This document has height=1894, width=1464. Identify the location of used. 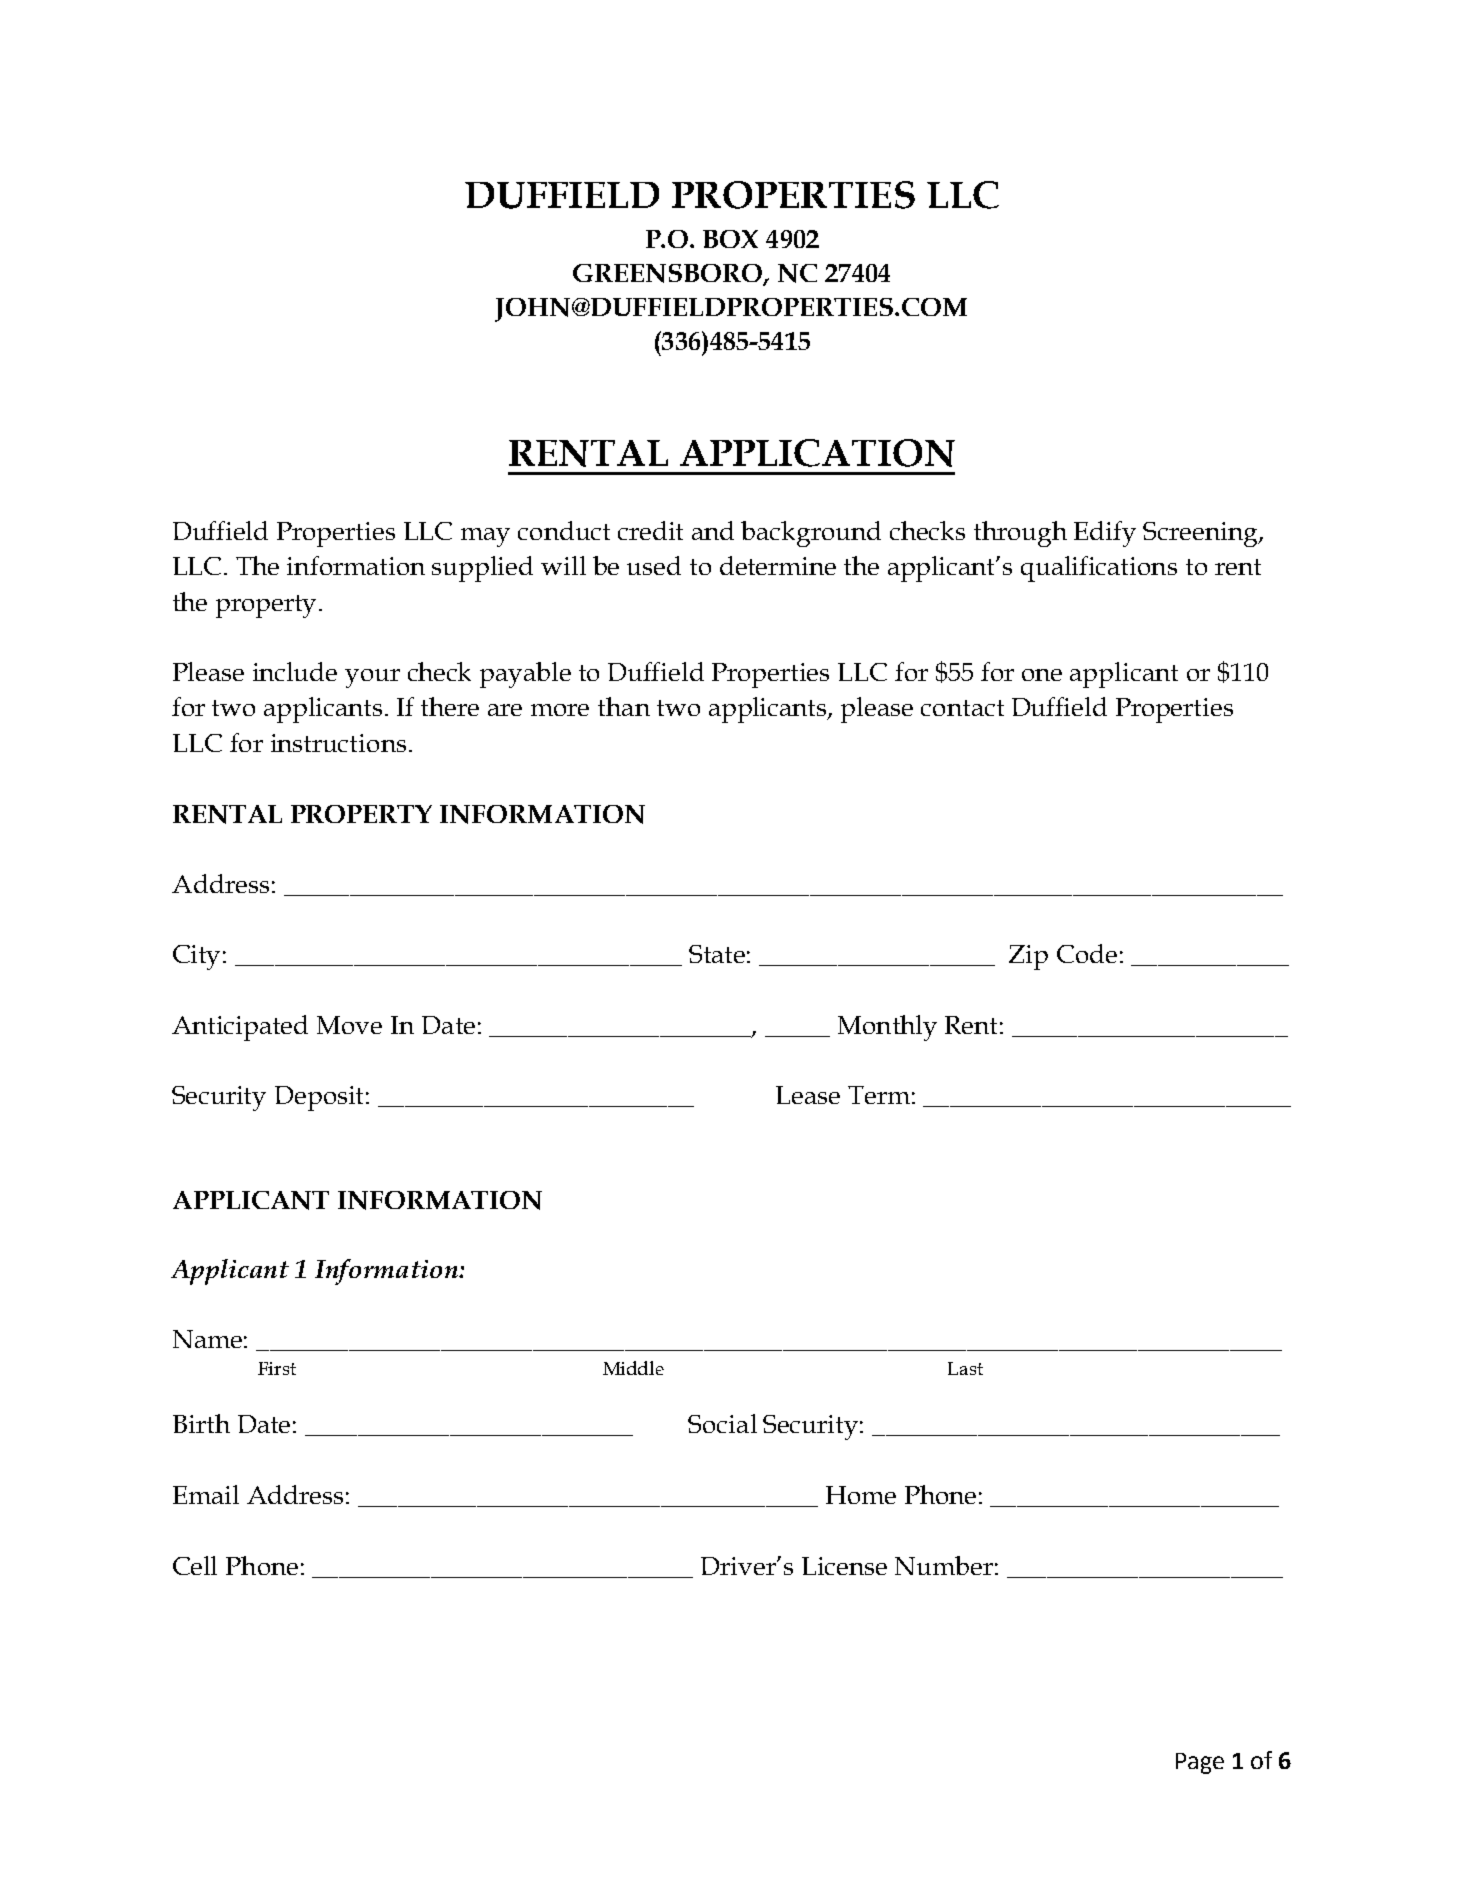
(654, 565).
